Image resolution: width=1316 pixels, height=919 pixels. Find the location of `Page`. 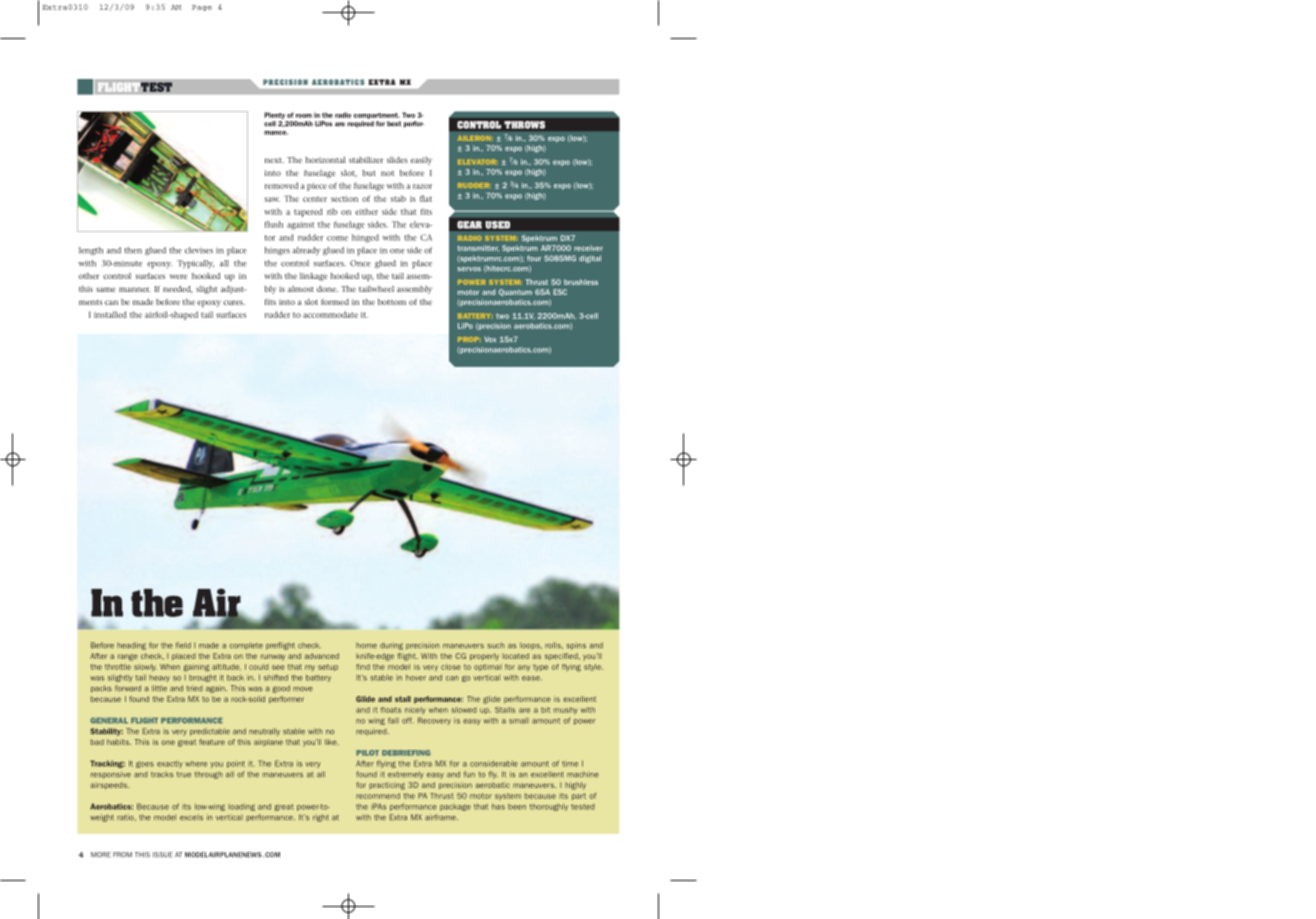

Page is located at coordinates (202, 8).
